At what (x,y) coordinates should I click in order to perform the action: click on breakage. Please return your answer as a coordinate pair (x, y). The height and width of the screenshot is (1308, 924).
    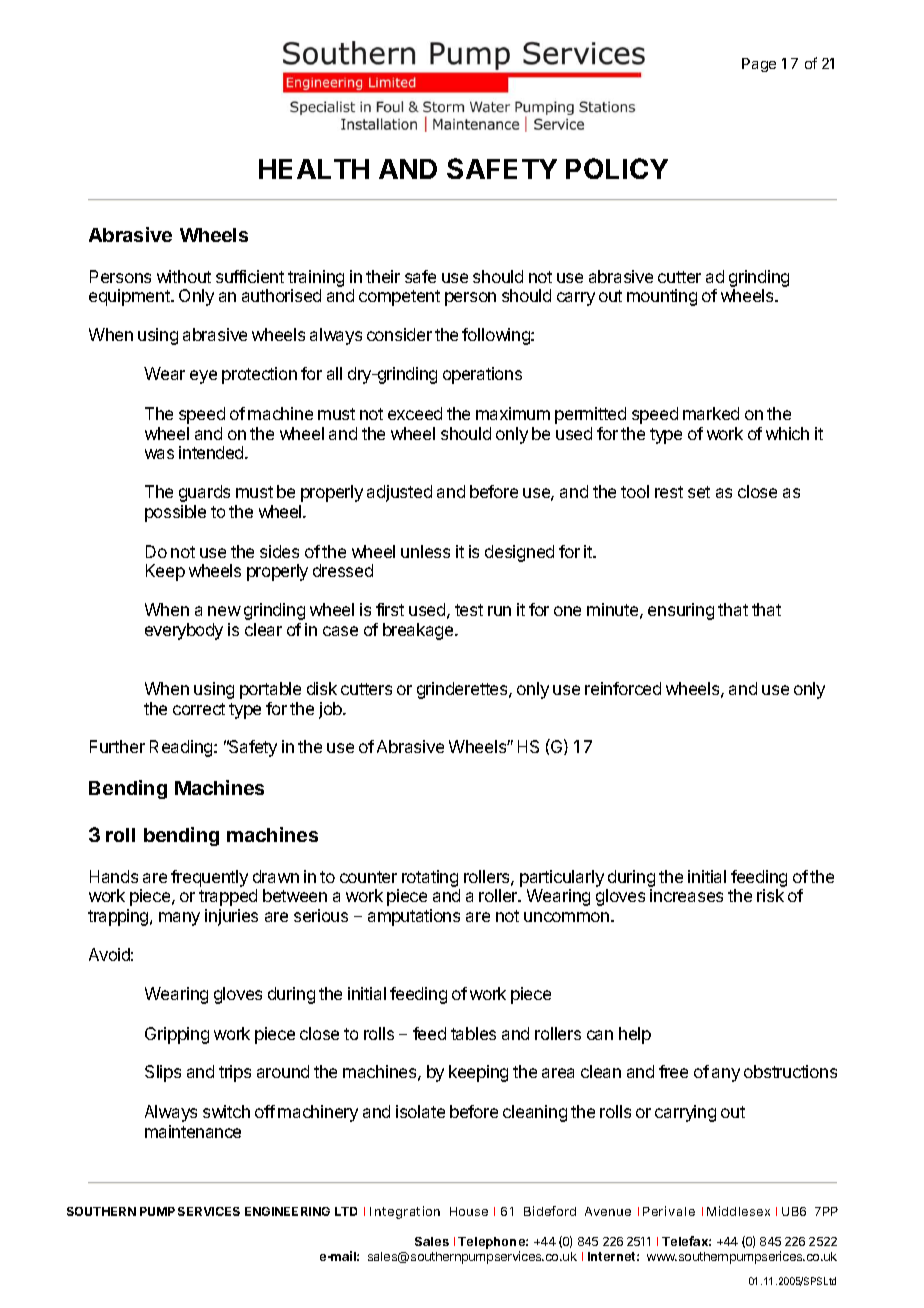
    Looking at the image, I should click on (419, 631).
